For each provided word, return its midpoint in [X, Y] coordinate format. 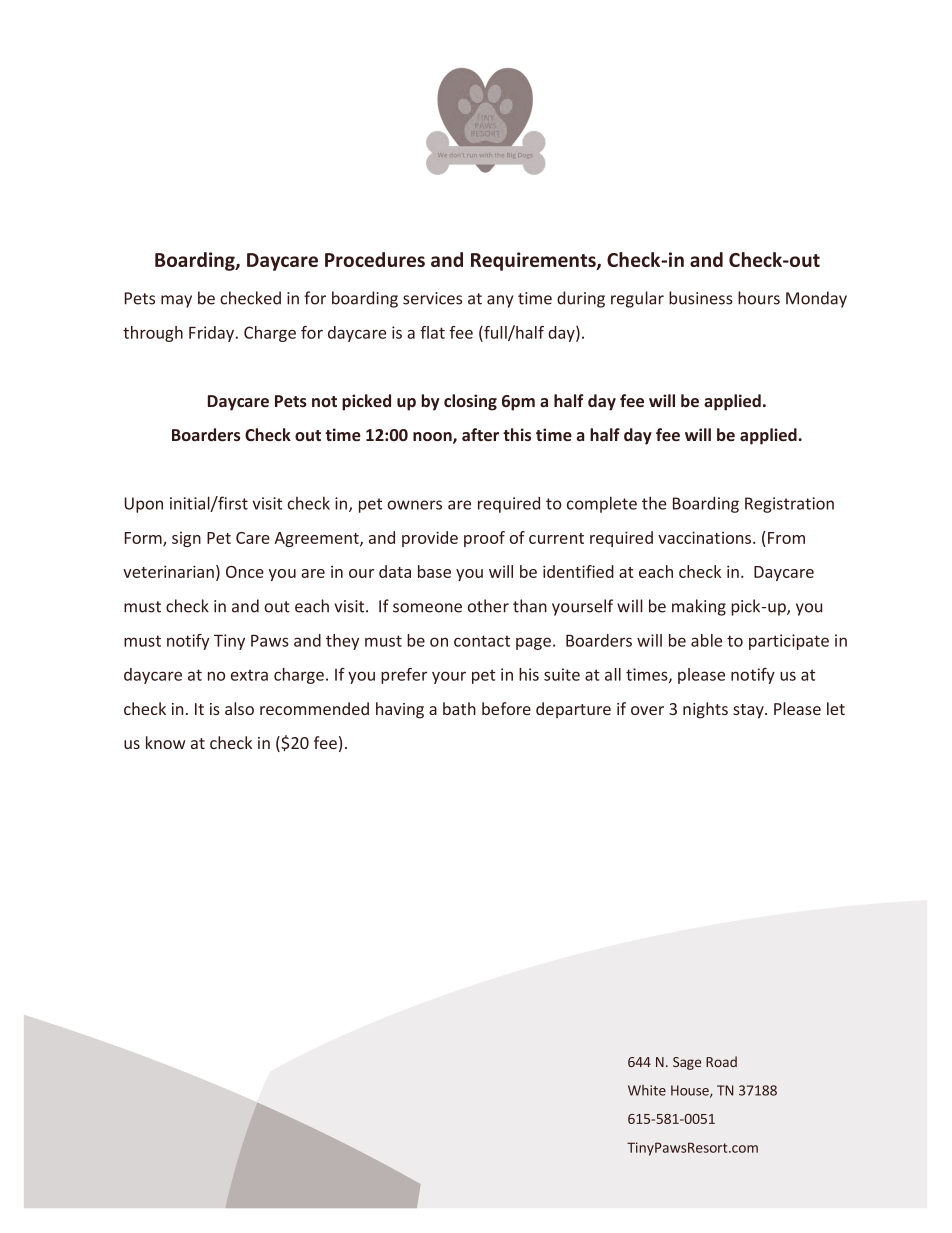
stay [749, 711]
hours [759, 298]
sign [186, 539]
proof [484, 539]
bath [459, 708]
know [166, 742]
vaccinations [704, 537]
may [176, 301]
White [647, 1090]
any [500, 301]
